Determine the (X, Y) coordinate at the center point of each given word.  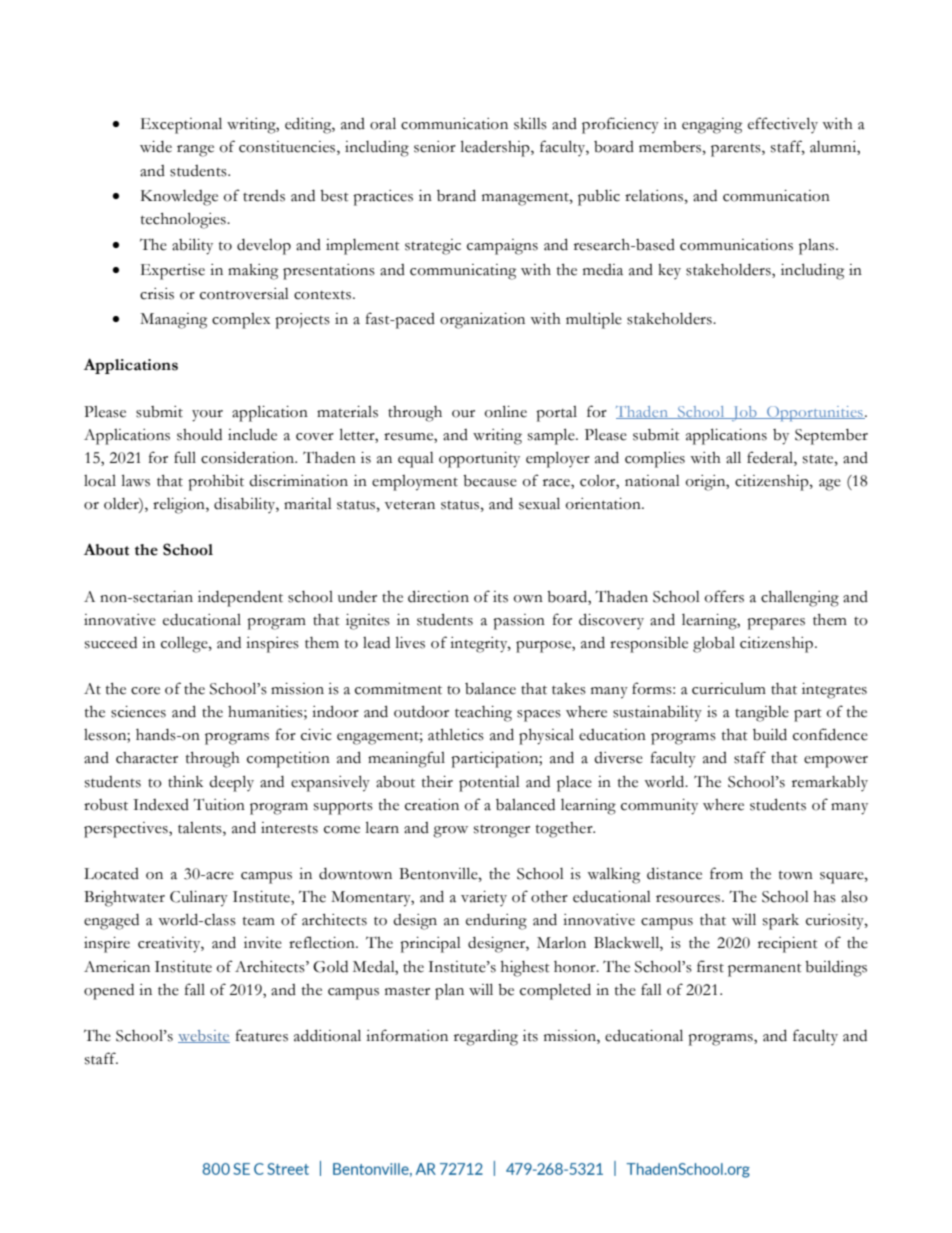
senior (435, 147)
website (204, 1036)
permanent (765, 970)
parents (737, 150)
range (195, 151)
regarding (486, 1038)
